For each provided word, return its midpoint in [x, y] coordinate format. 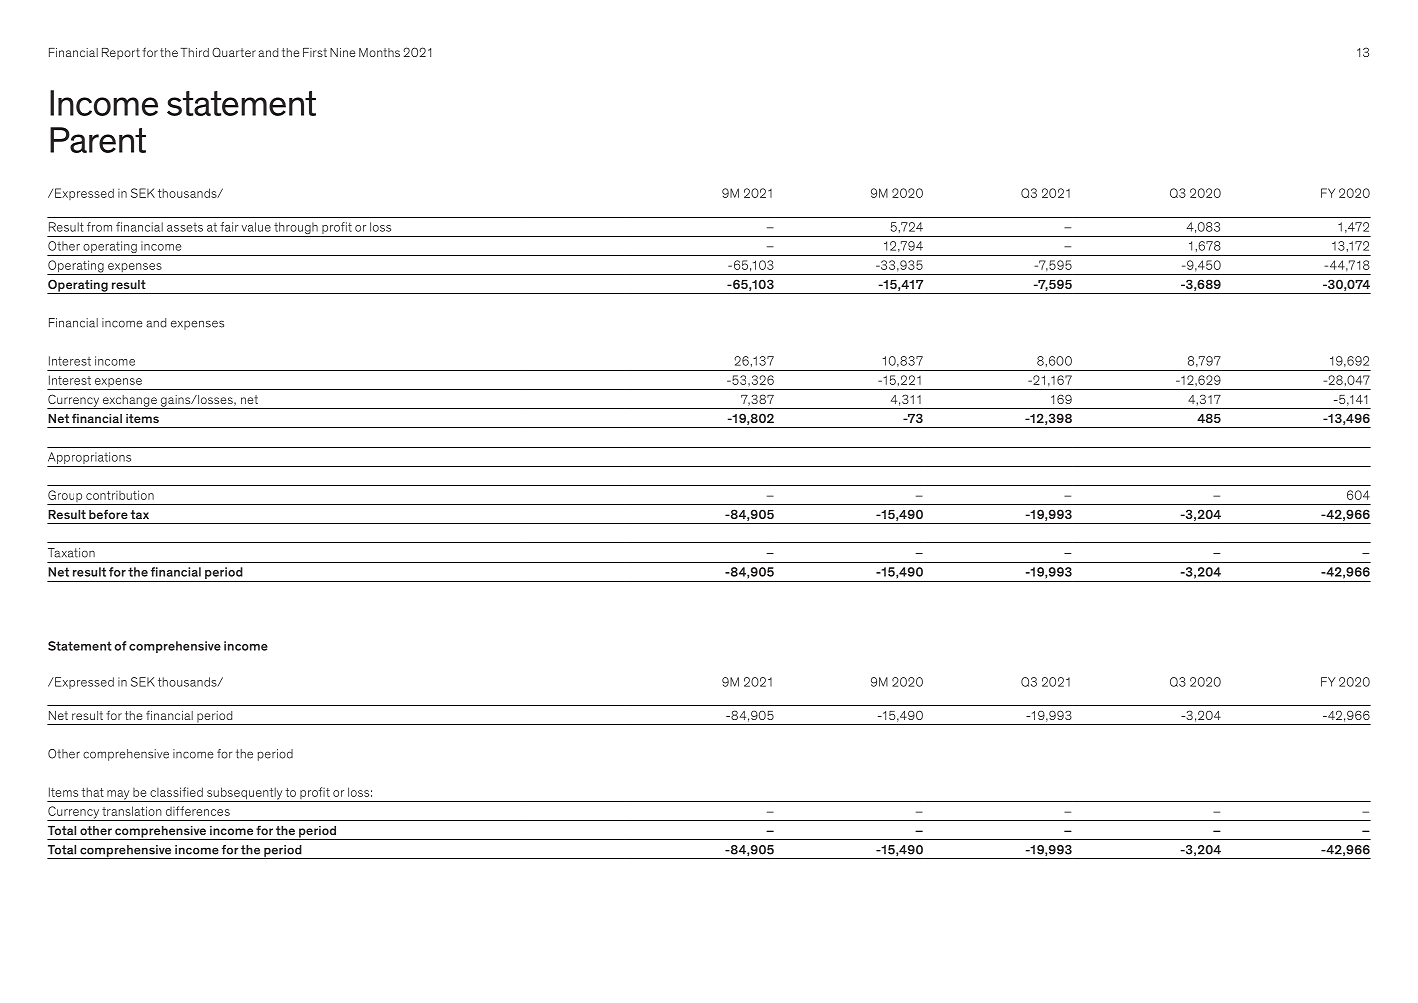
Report [121, 54]
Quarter [234, 52]
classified [176, 792]
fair [229, 227]
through [296, 229]
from [99, 227]
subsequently [244, 794]
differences [198, 811]
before [108, 514]
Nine [343, 52]
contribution [120, 495]
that [92, 792]
